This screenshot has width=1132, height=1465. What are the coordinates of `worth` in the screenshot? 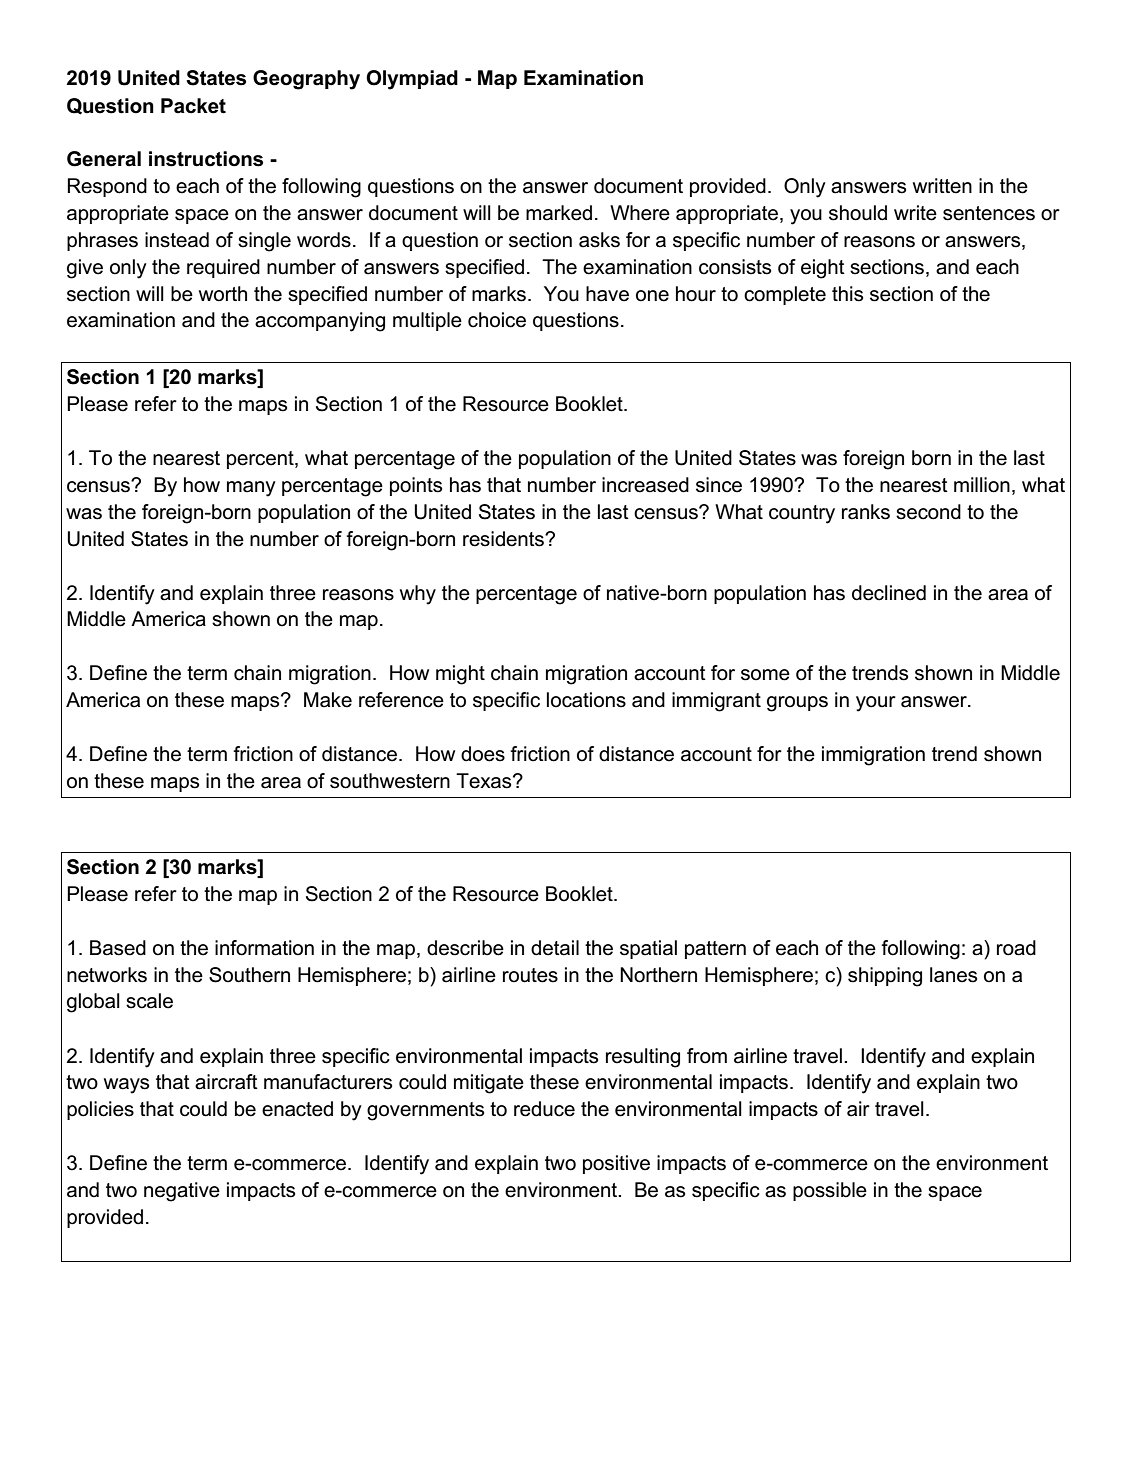 It's located at (223, 294).
